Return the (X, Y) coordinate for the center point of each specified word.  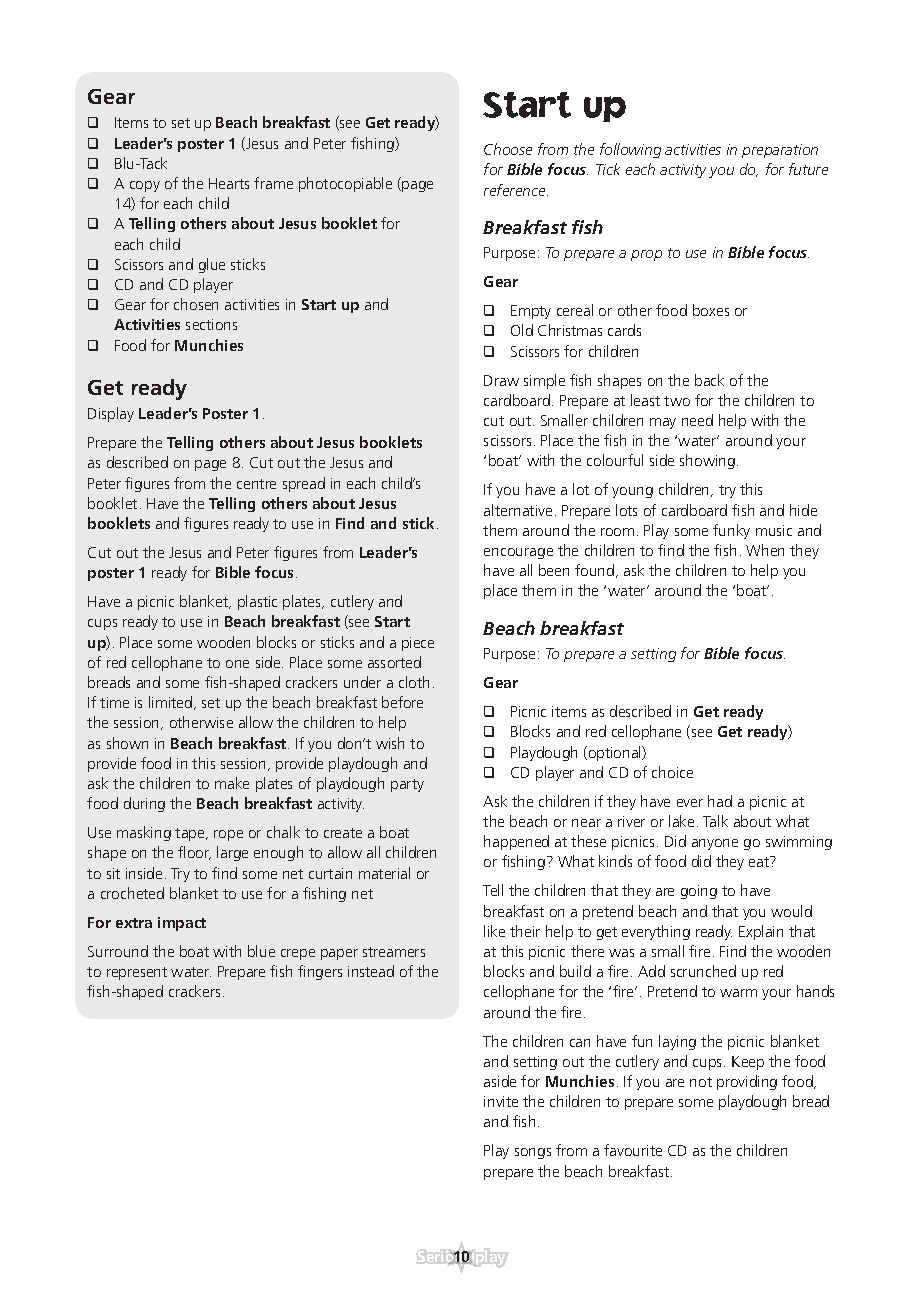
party (407, 785)
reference (516, 190)
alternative (518, 510)
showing (707, 461)
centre (256, 484)
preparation (780, 151)
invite (501, 1101)
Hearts (229, 183)
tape (191, 834)
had (720, 801)
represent (137, 973)
